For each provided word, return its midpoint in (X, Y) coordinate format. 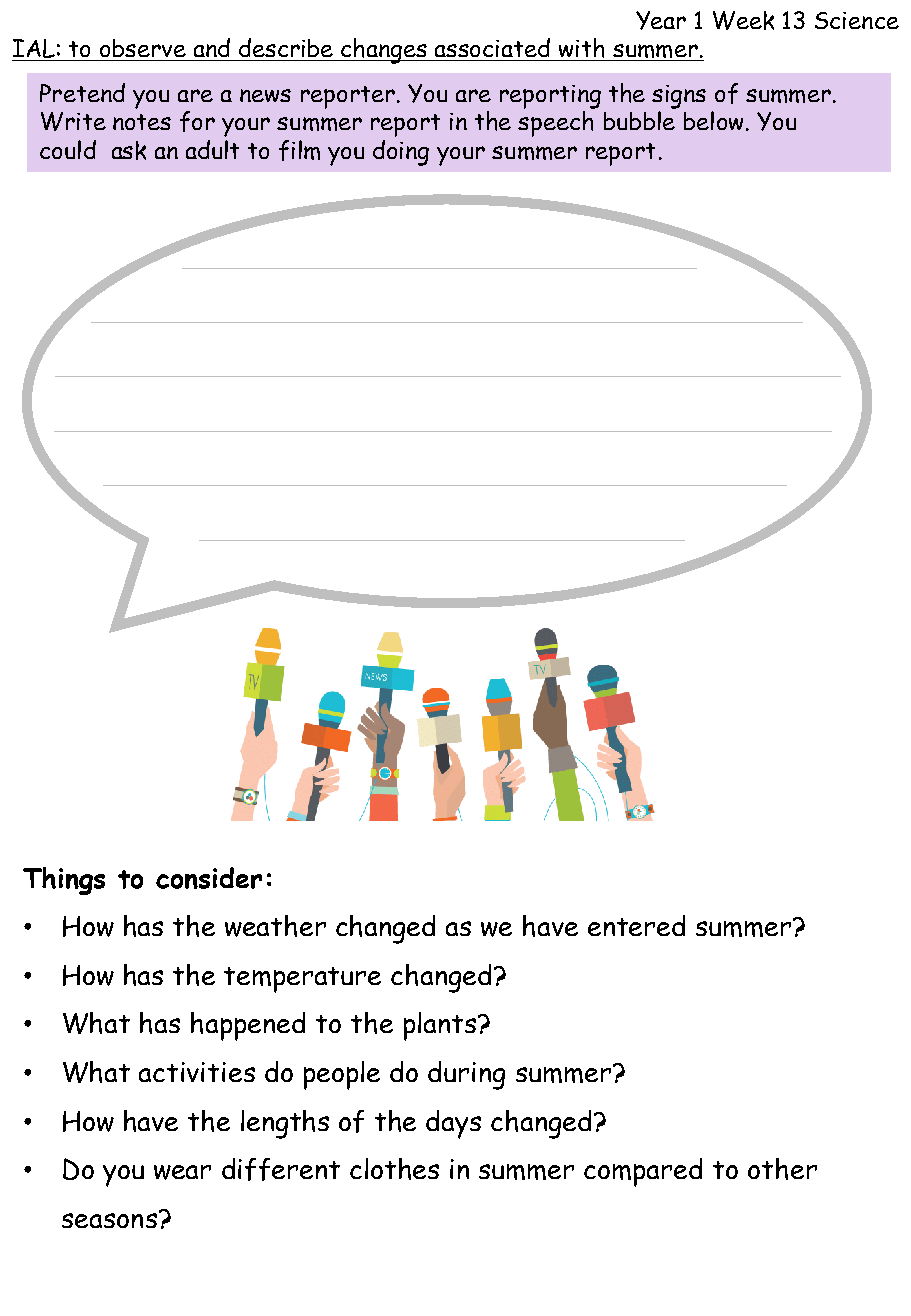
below (713, 120)
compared (643, 1172)
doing (401, 153)
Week (743, 20)
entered (636, 925)
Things (64, 881)
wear (182, 1172)
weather (275, 926)
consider (209, 878)
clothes (394, 1169)
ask (129, 150)
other (782, 1169)
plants (440, 1026)
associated (492, 47)
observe (143, 48)
